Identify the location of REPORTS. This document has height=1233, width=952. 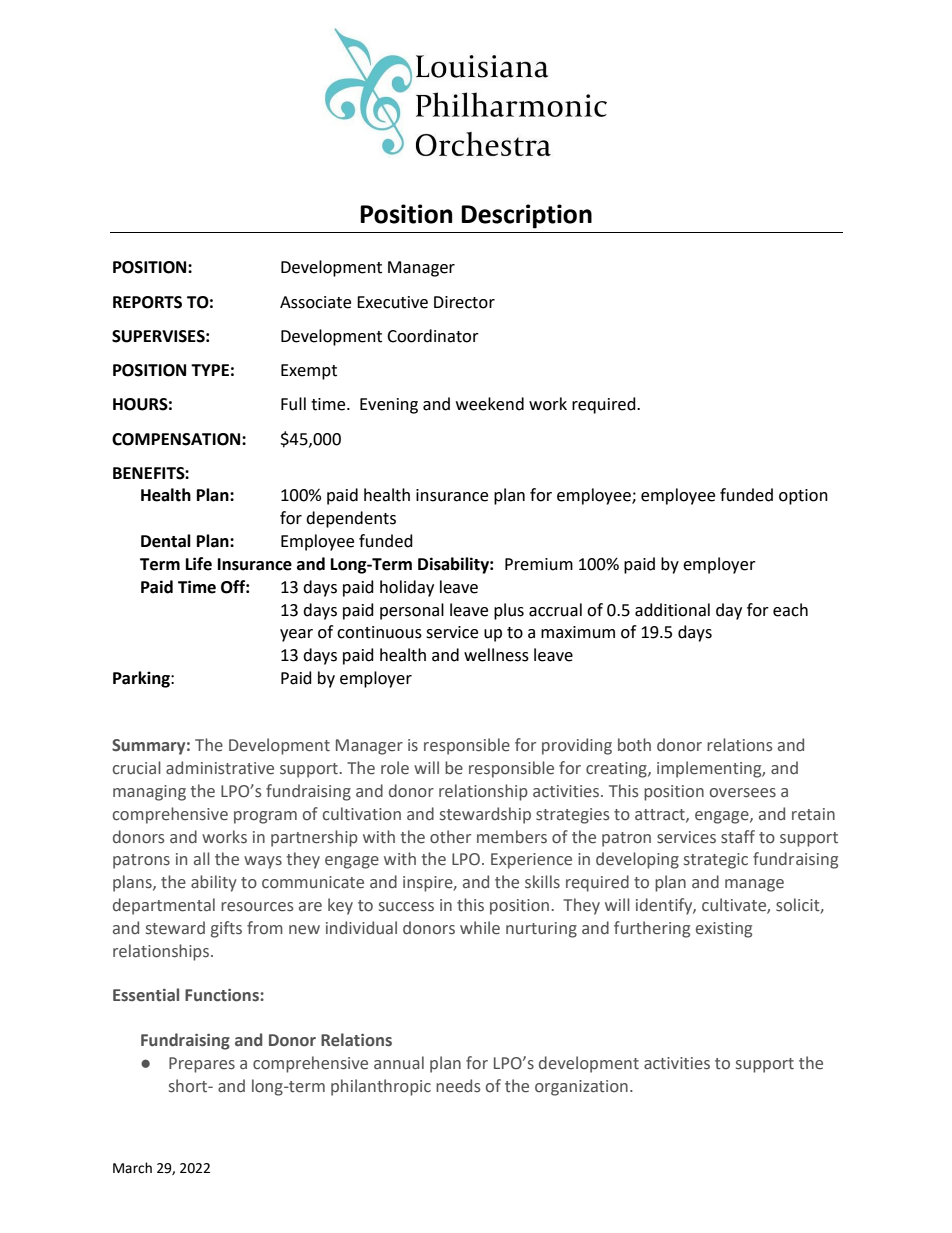
(147, 302).
